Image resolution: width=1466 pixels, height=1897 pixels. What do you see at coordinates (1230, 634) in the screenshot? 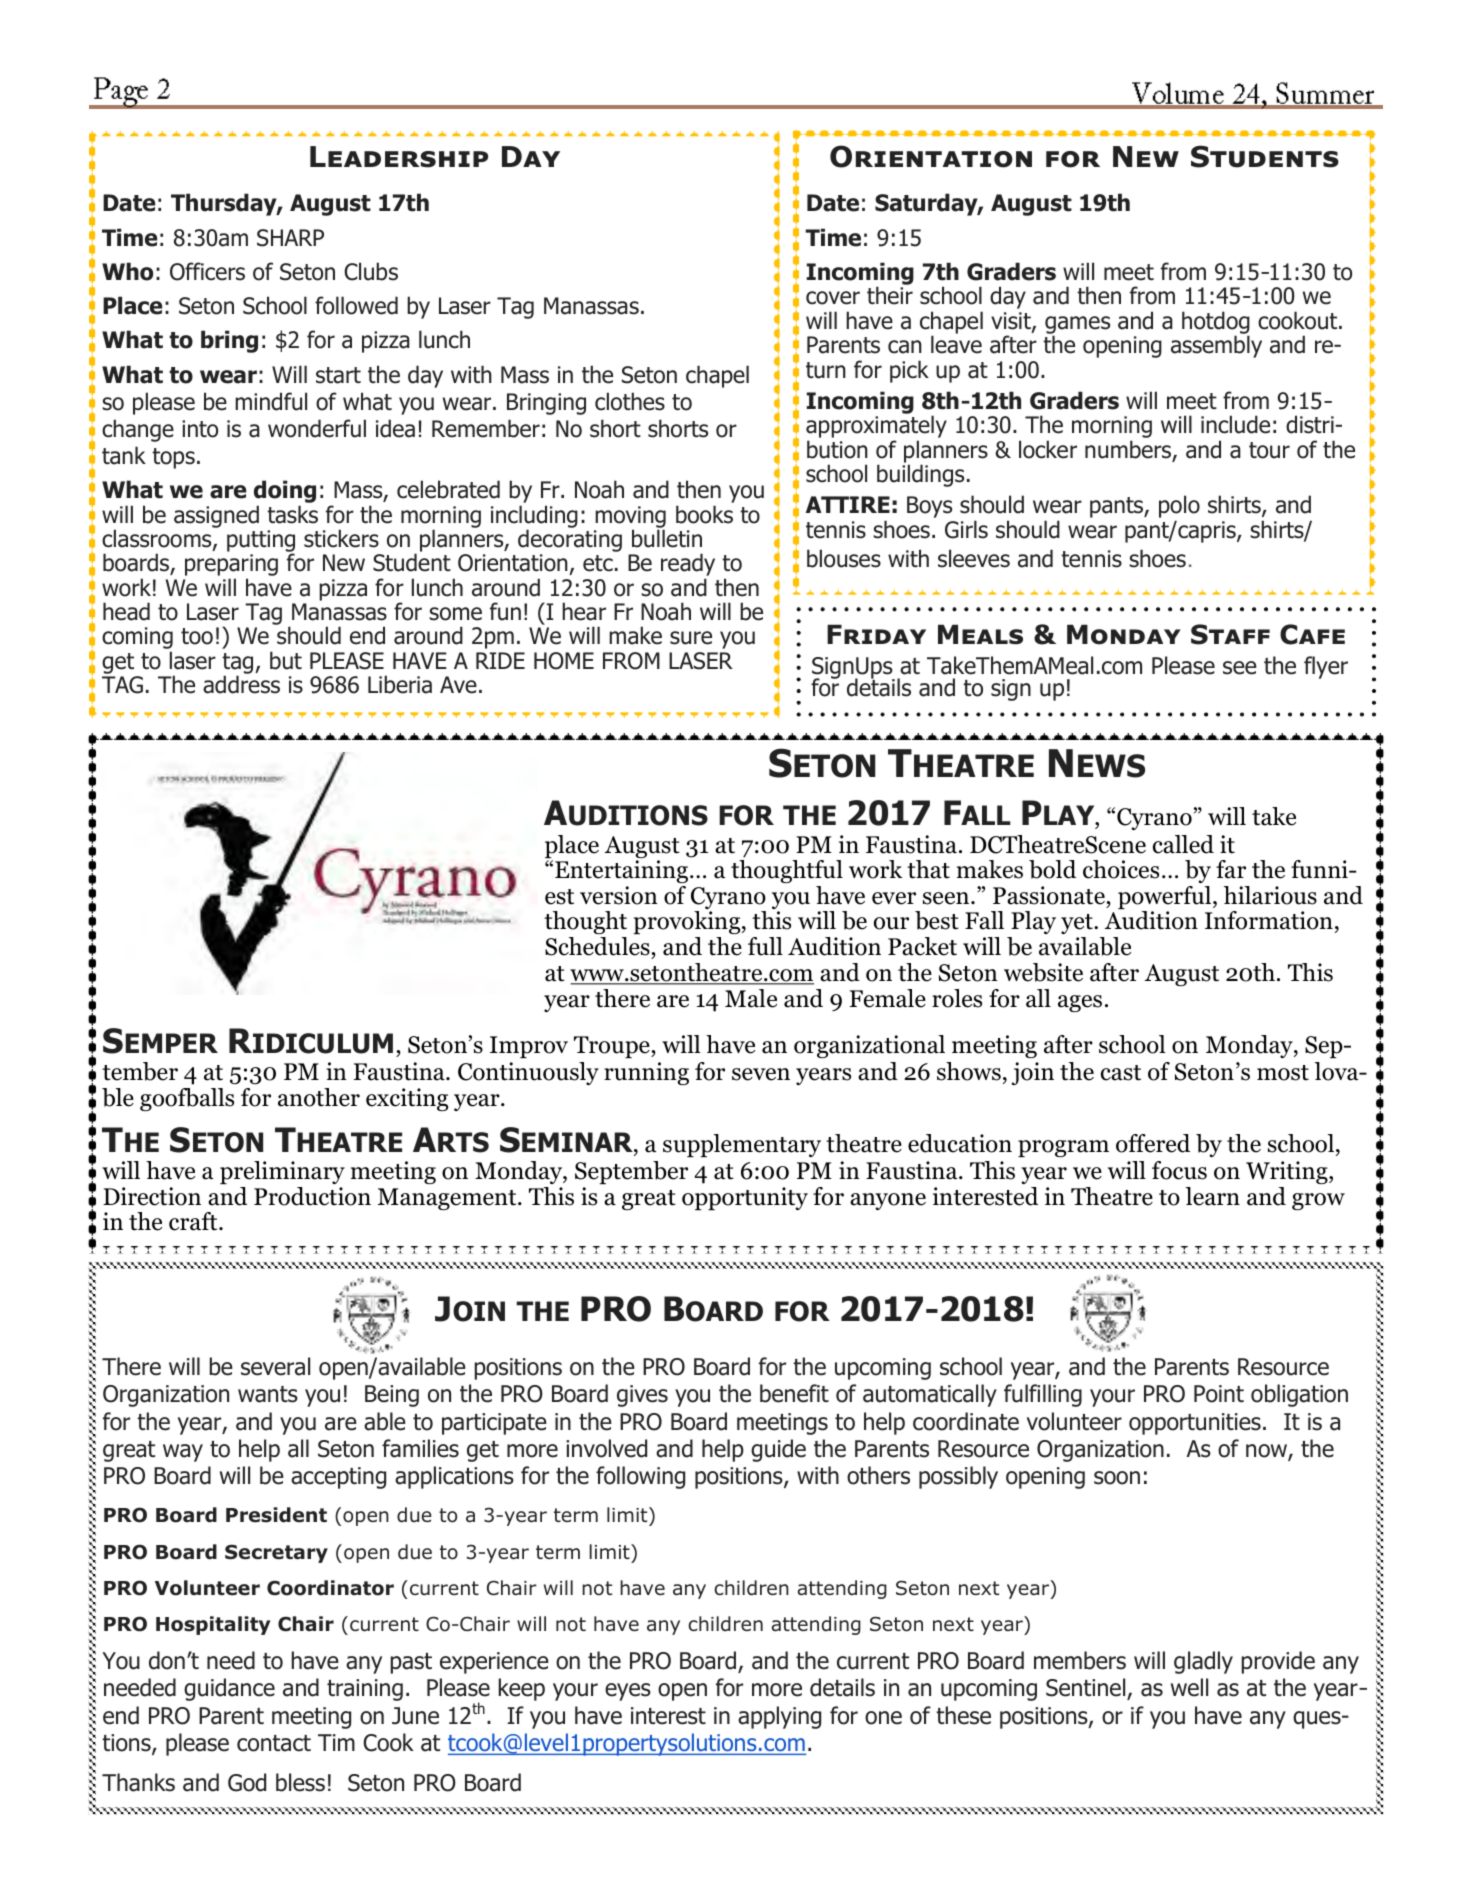
I see `Staff` at bounding box center [1230, 634].
